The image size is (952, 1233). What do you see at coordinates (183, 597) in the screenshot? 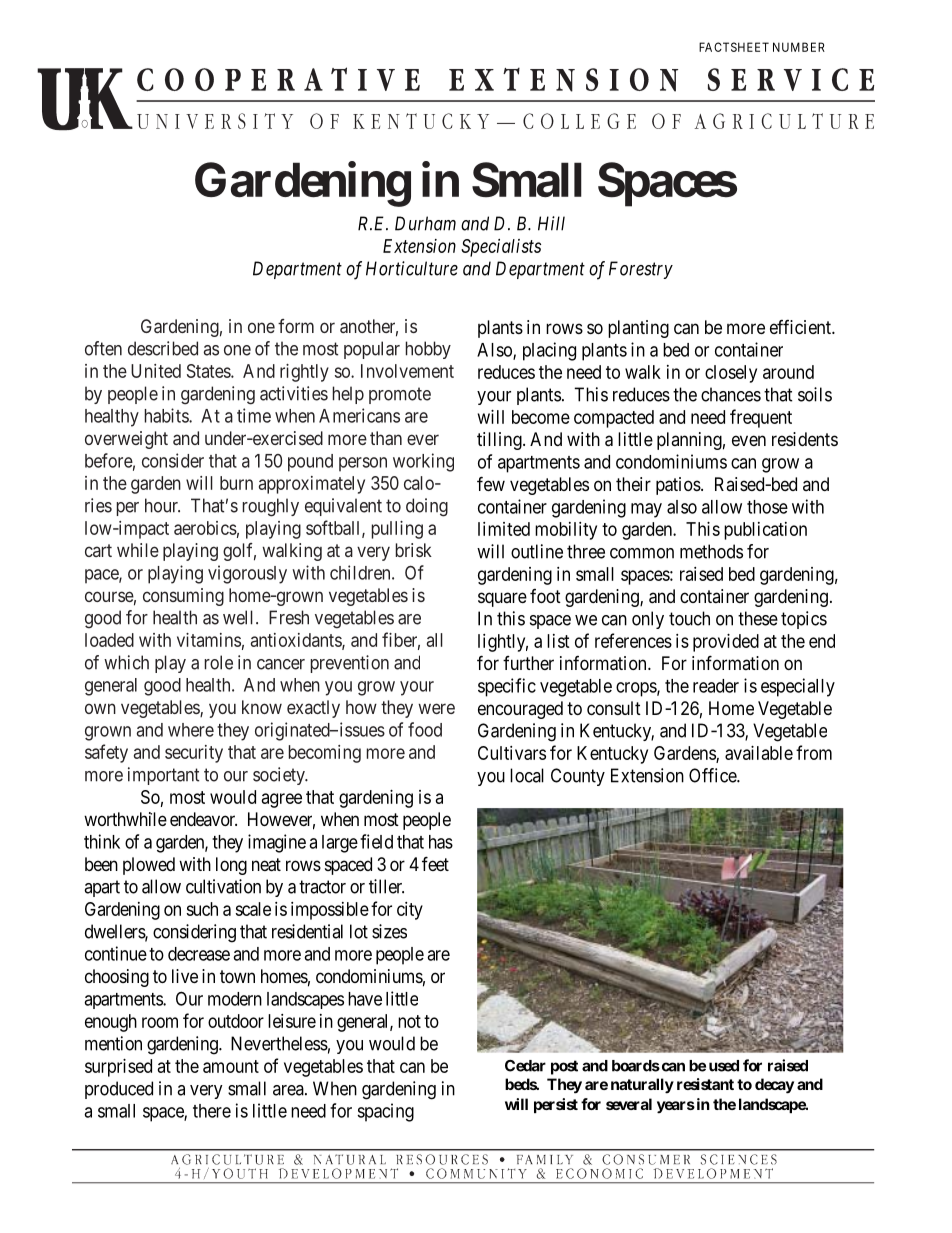
I see `consuming` at bounding box center [183, 597].
